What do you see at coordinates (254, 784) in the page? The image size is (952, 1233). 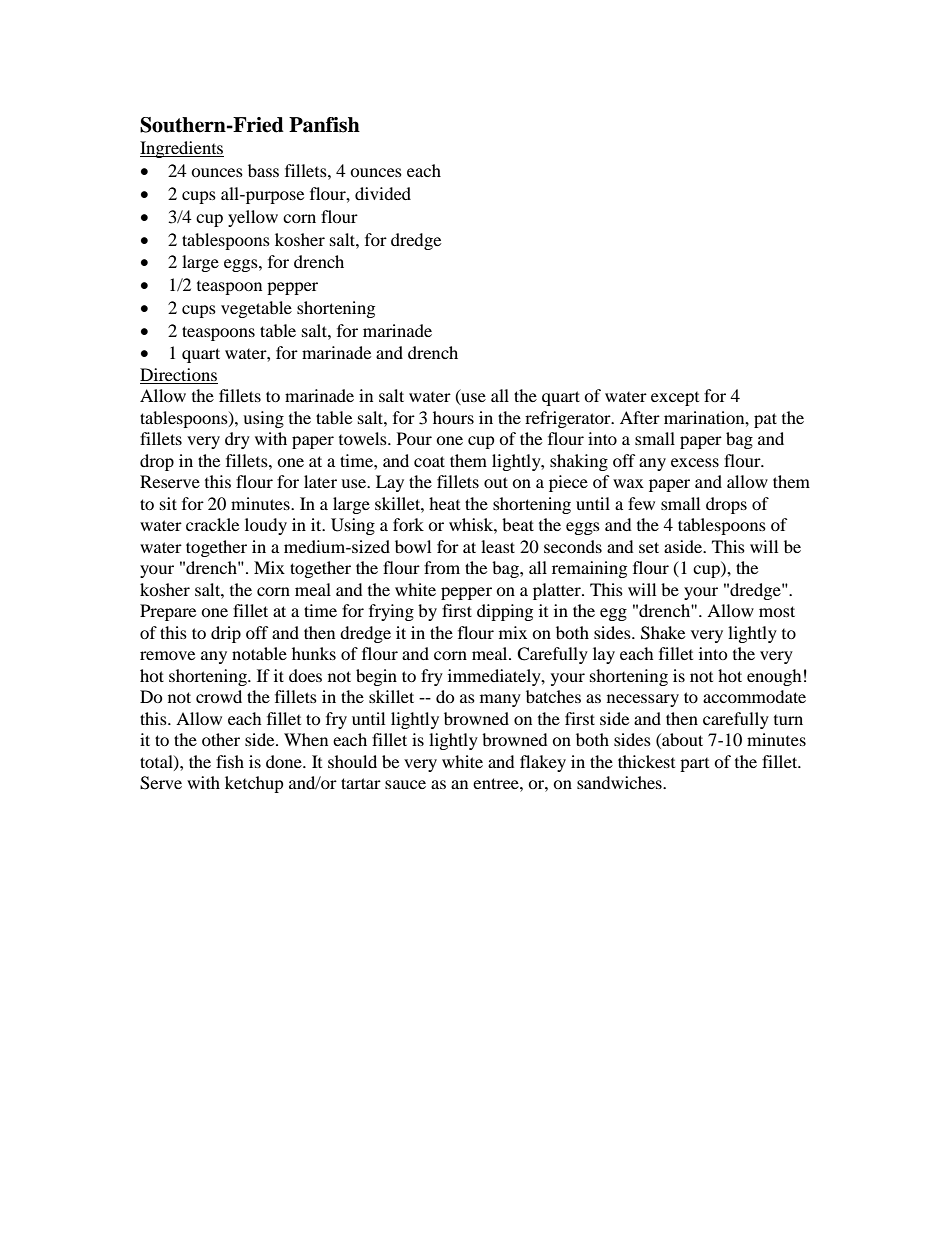 I see `ketchup` at bounding box center [254, 784].
